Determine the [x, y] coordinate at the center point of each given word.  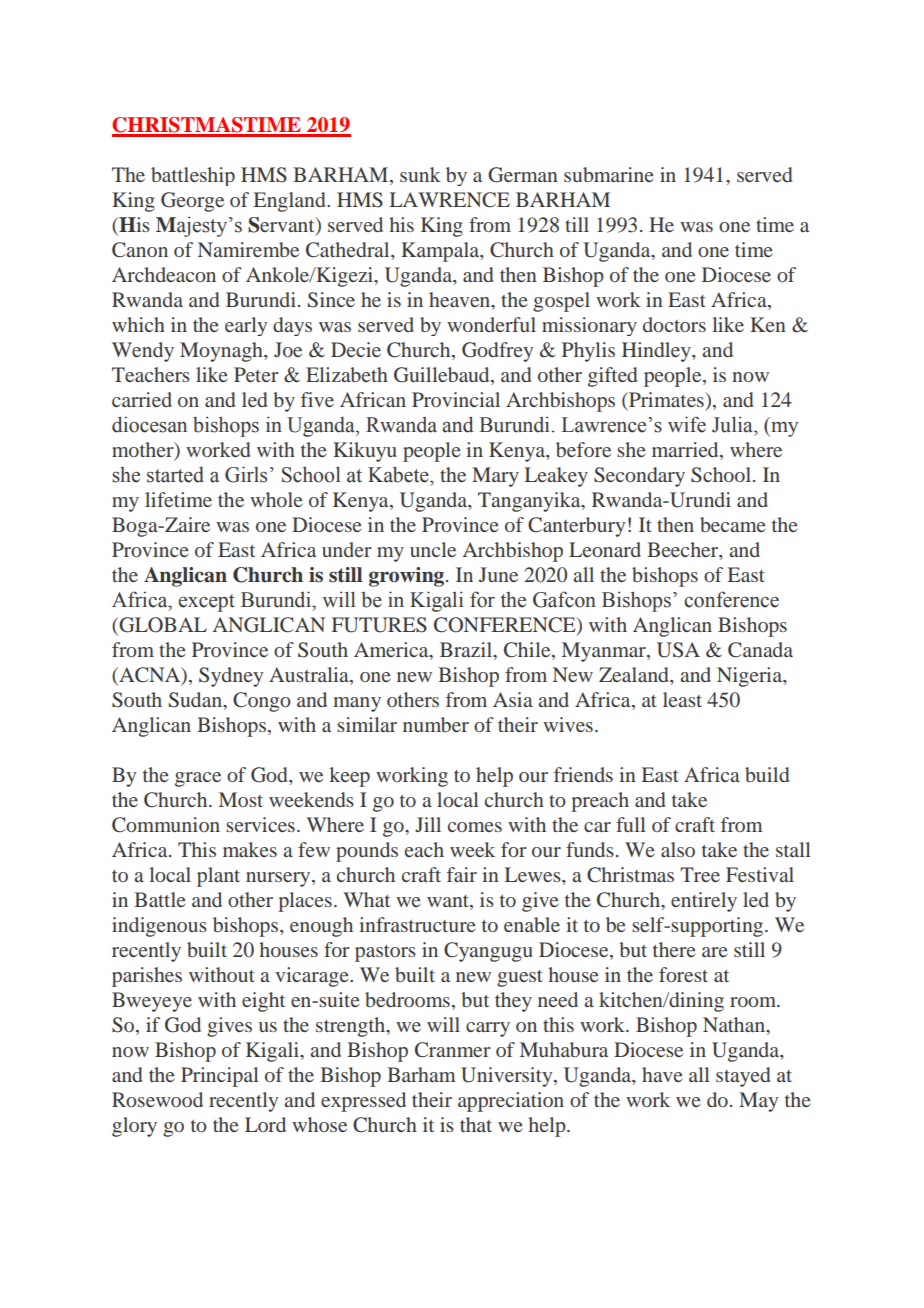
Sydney [231, 677]
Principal [220, 1077]
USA [678, 650]
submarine [608, 174]
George [192, 202]
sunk [420, 174]
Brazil [467, 649]
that [476, 1124]
